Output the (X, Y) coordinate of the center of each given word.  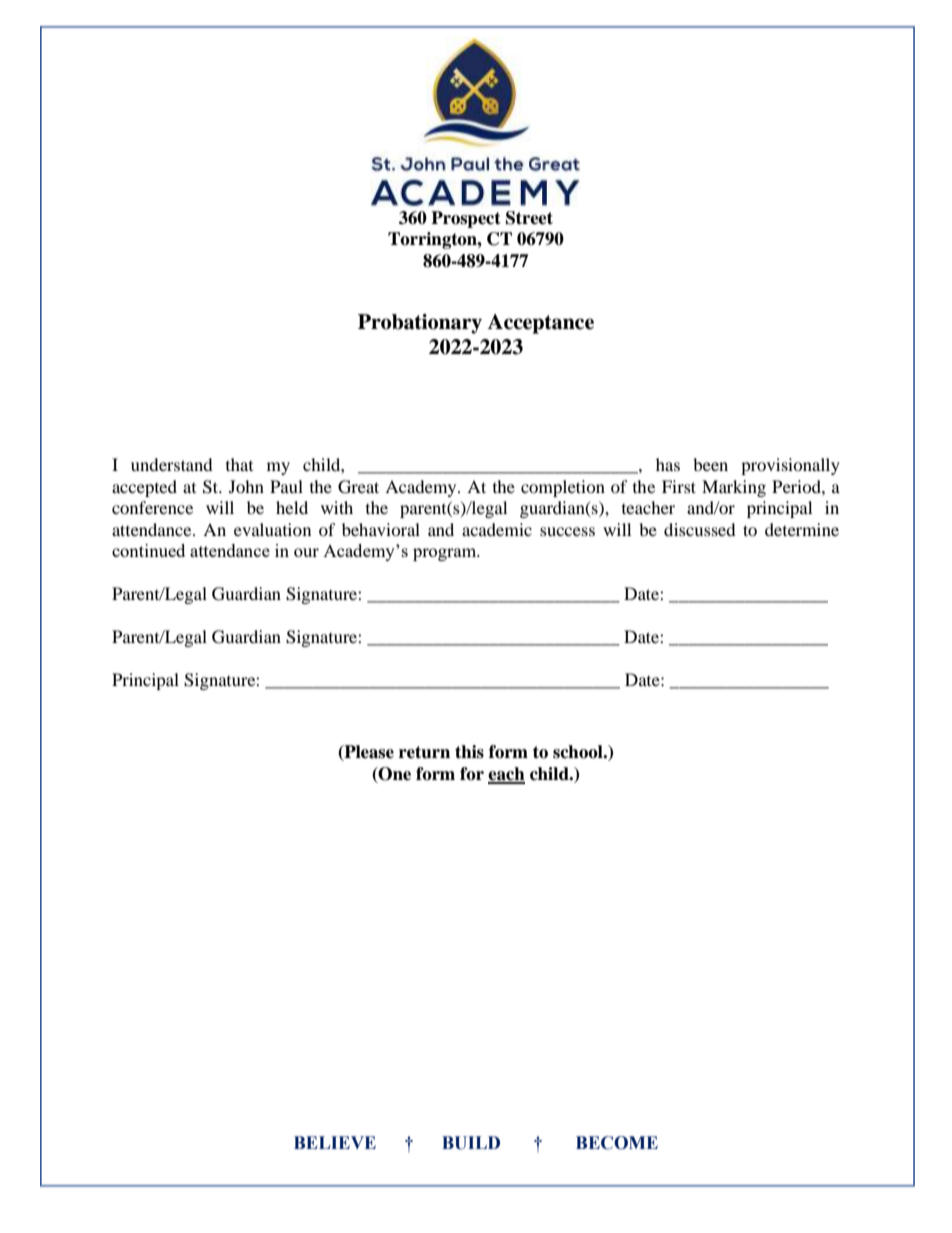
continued (148, 550)
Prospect (466, 219)
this (469, 752)
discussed (700, 529)
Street (529, 218)
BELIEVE (335, 1142)
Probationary (420, 324)
